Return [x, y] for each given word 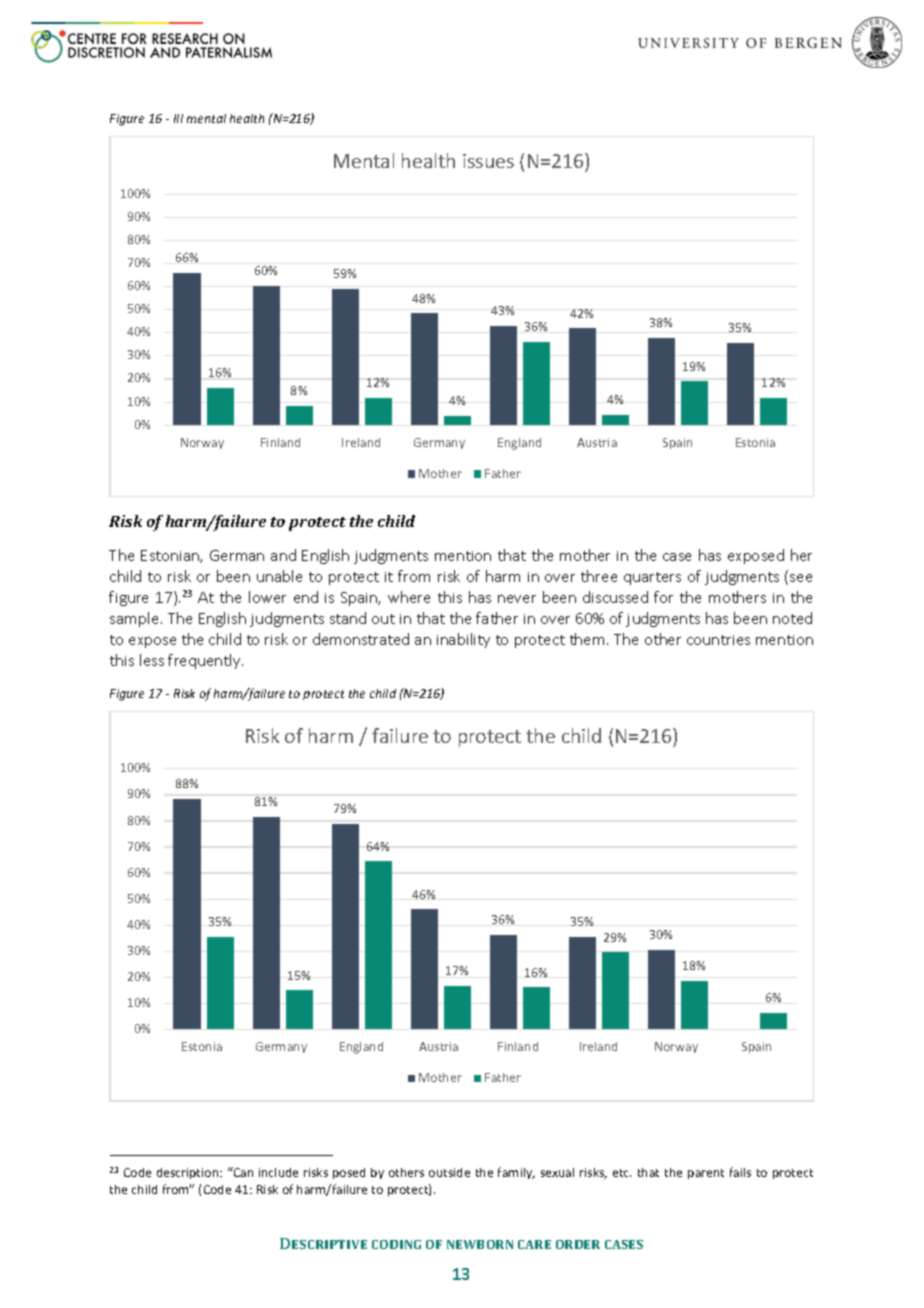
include [278, 1172]
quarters [652, 578]
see [801, 578]
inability [463, 640]
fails [740, 1172]
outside [449, 1172]
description [189, 1173]
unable [279, 576]
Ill [178, 118]
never [517, 599]
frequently [205, 661]
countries [718, 640]
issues [488, 161]
